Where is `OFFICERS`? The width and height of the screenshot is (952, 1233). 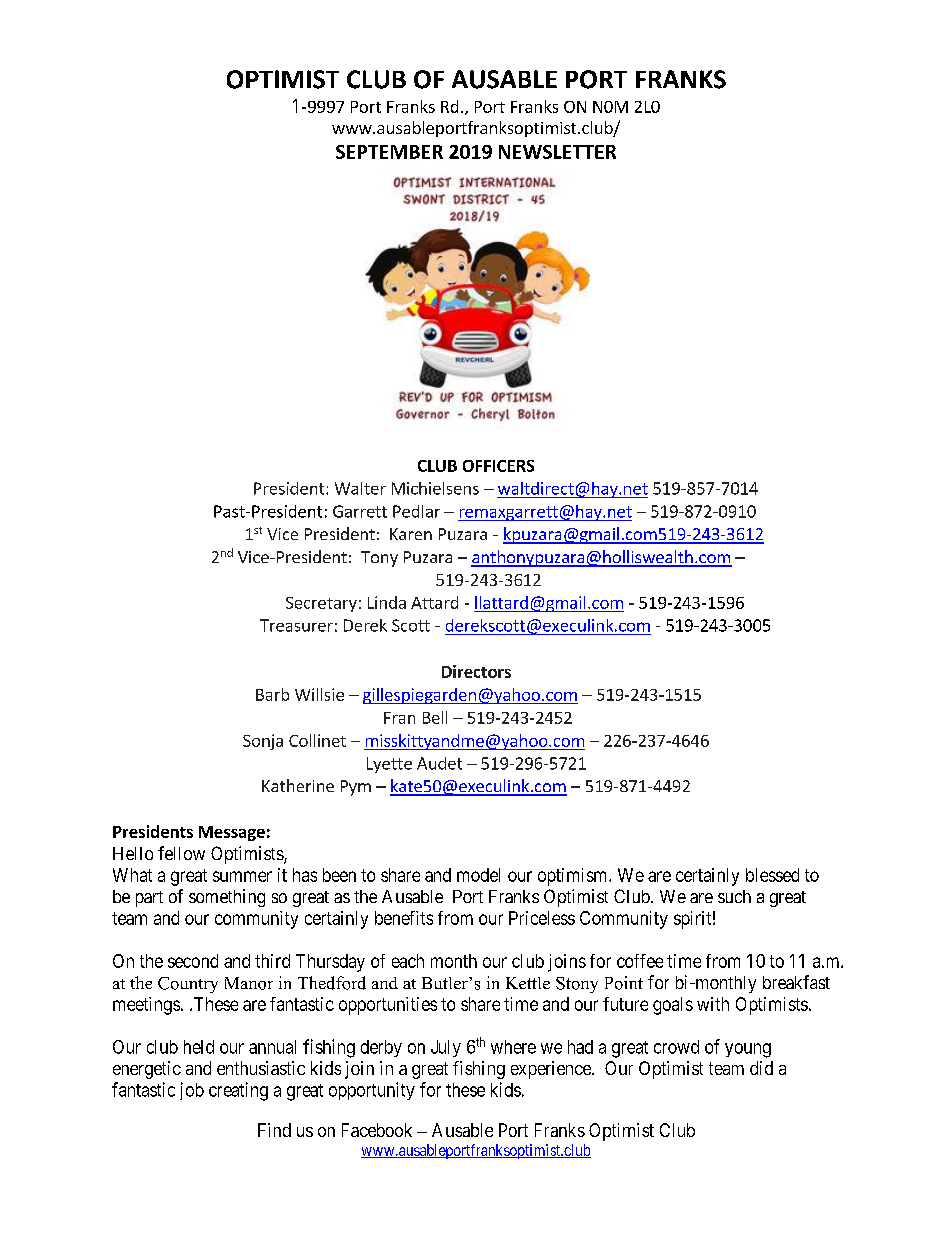 OFFICERS is located at coordinates (498, 466).
